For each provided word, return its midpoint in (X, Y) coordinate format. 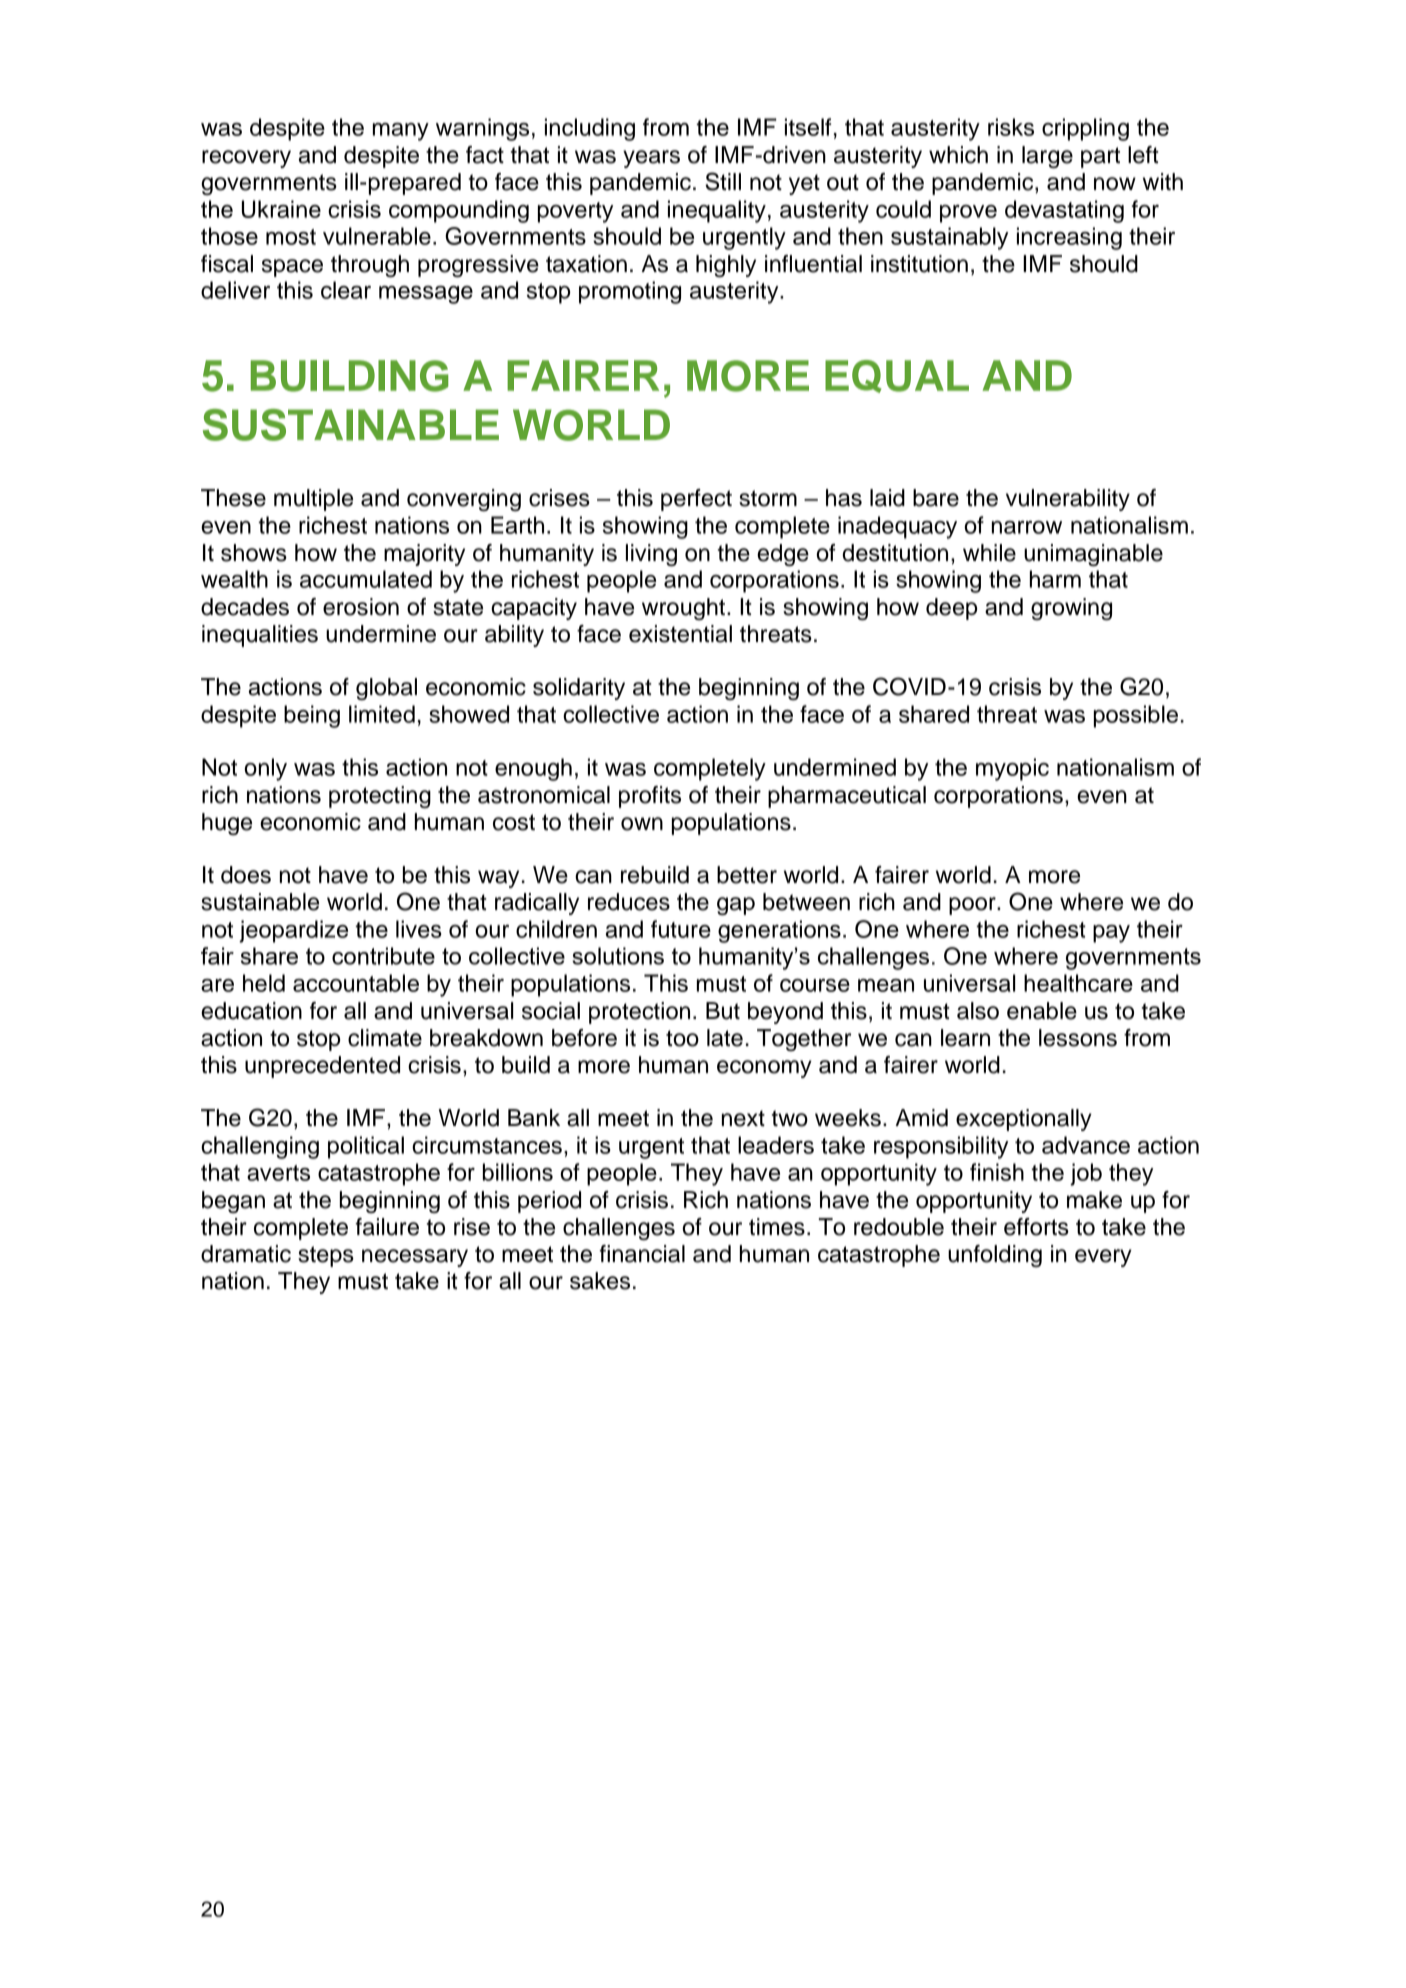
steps (326, 1256)
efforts (1036, 1227)
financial (642, 1254)
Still (723, 181)
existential (680, 634)
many (401, 132)
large (1047, 157)
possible (1136, 716)
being (312, 716)
